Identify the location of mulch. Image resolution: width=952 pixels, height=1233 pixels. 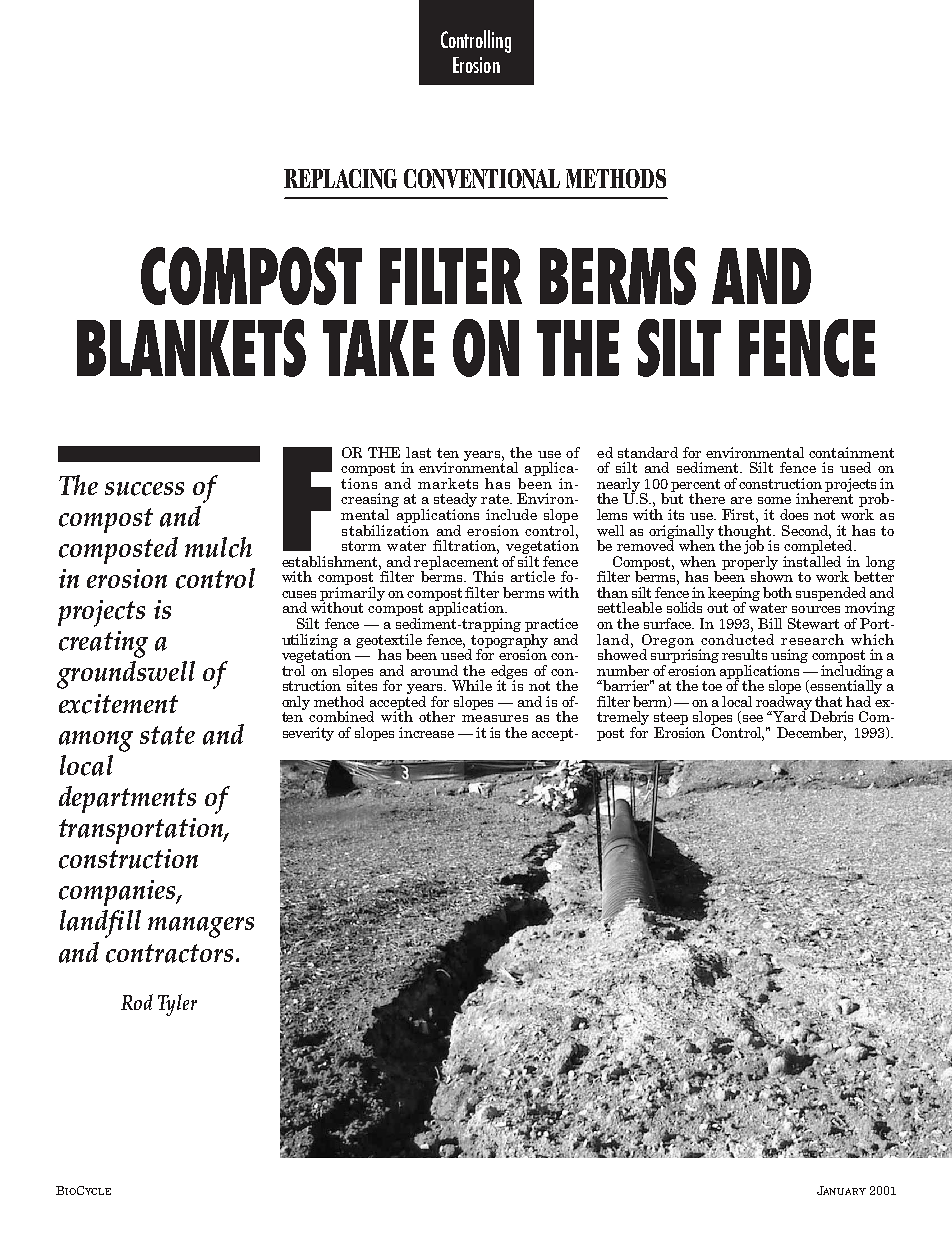
(218, 547).
